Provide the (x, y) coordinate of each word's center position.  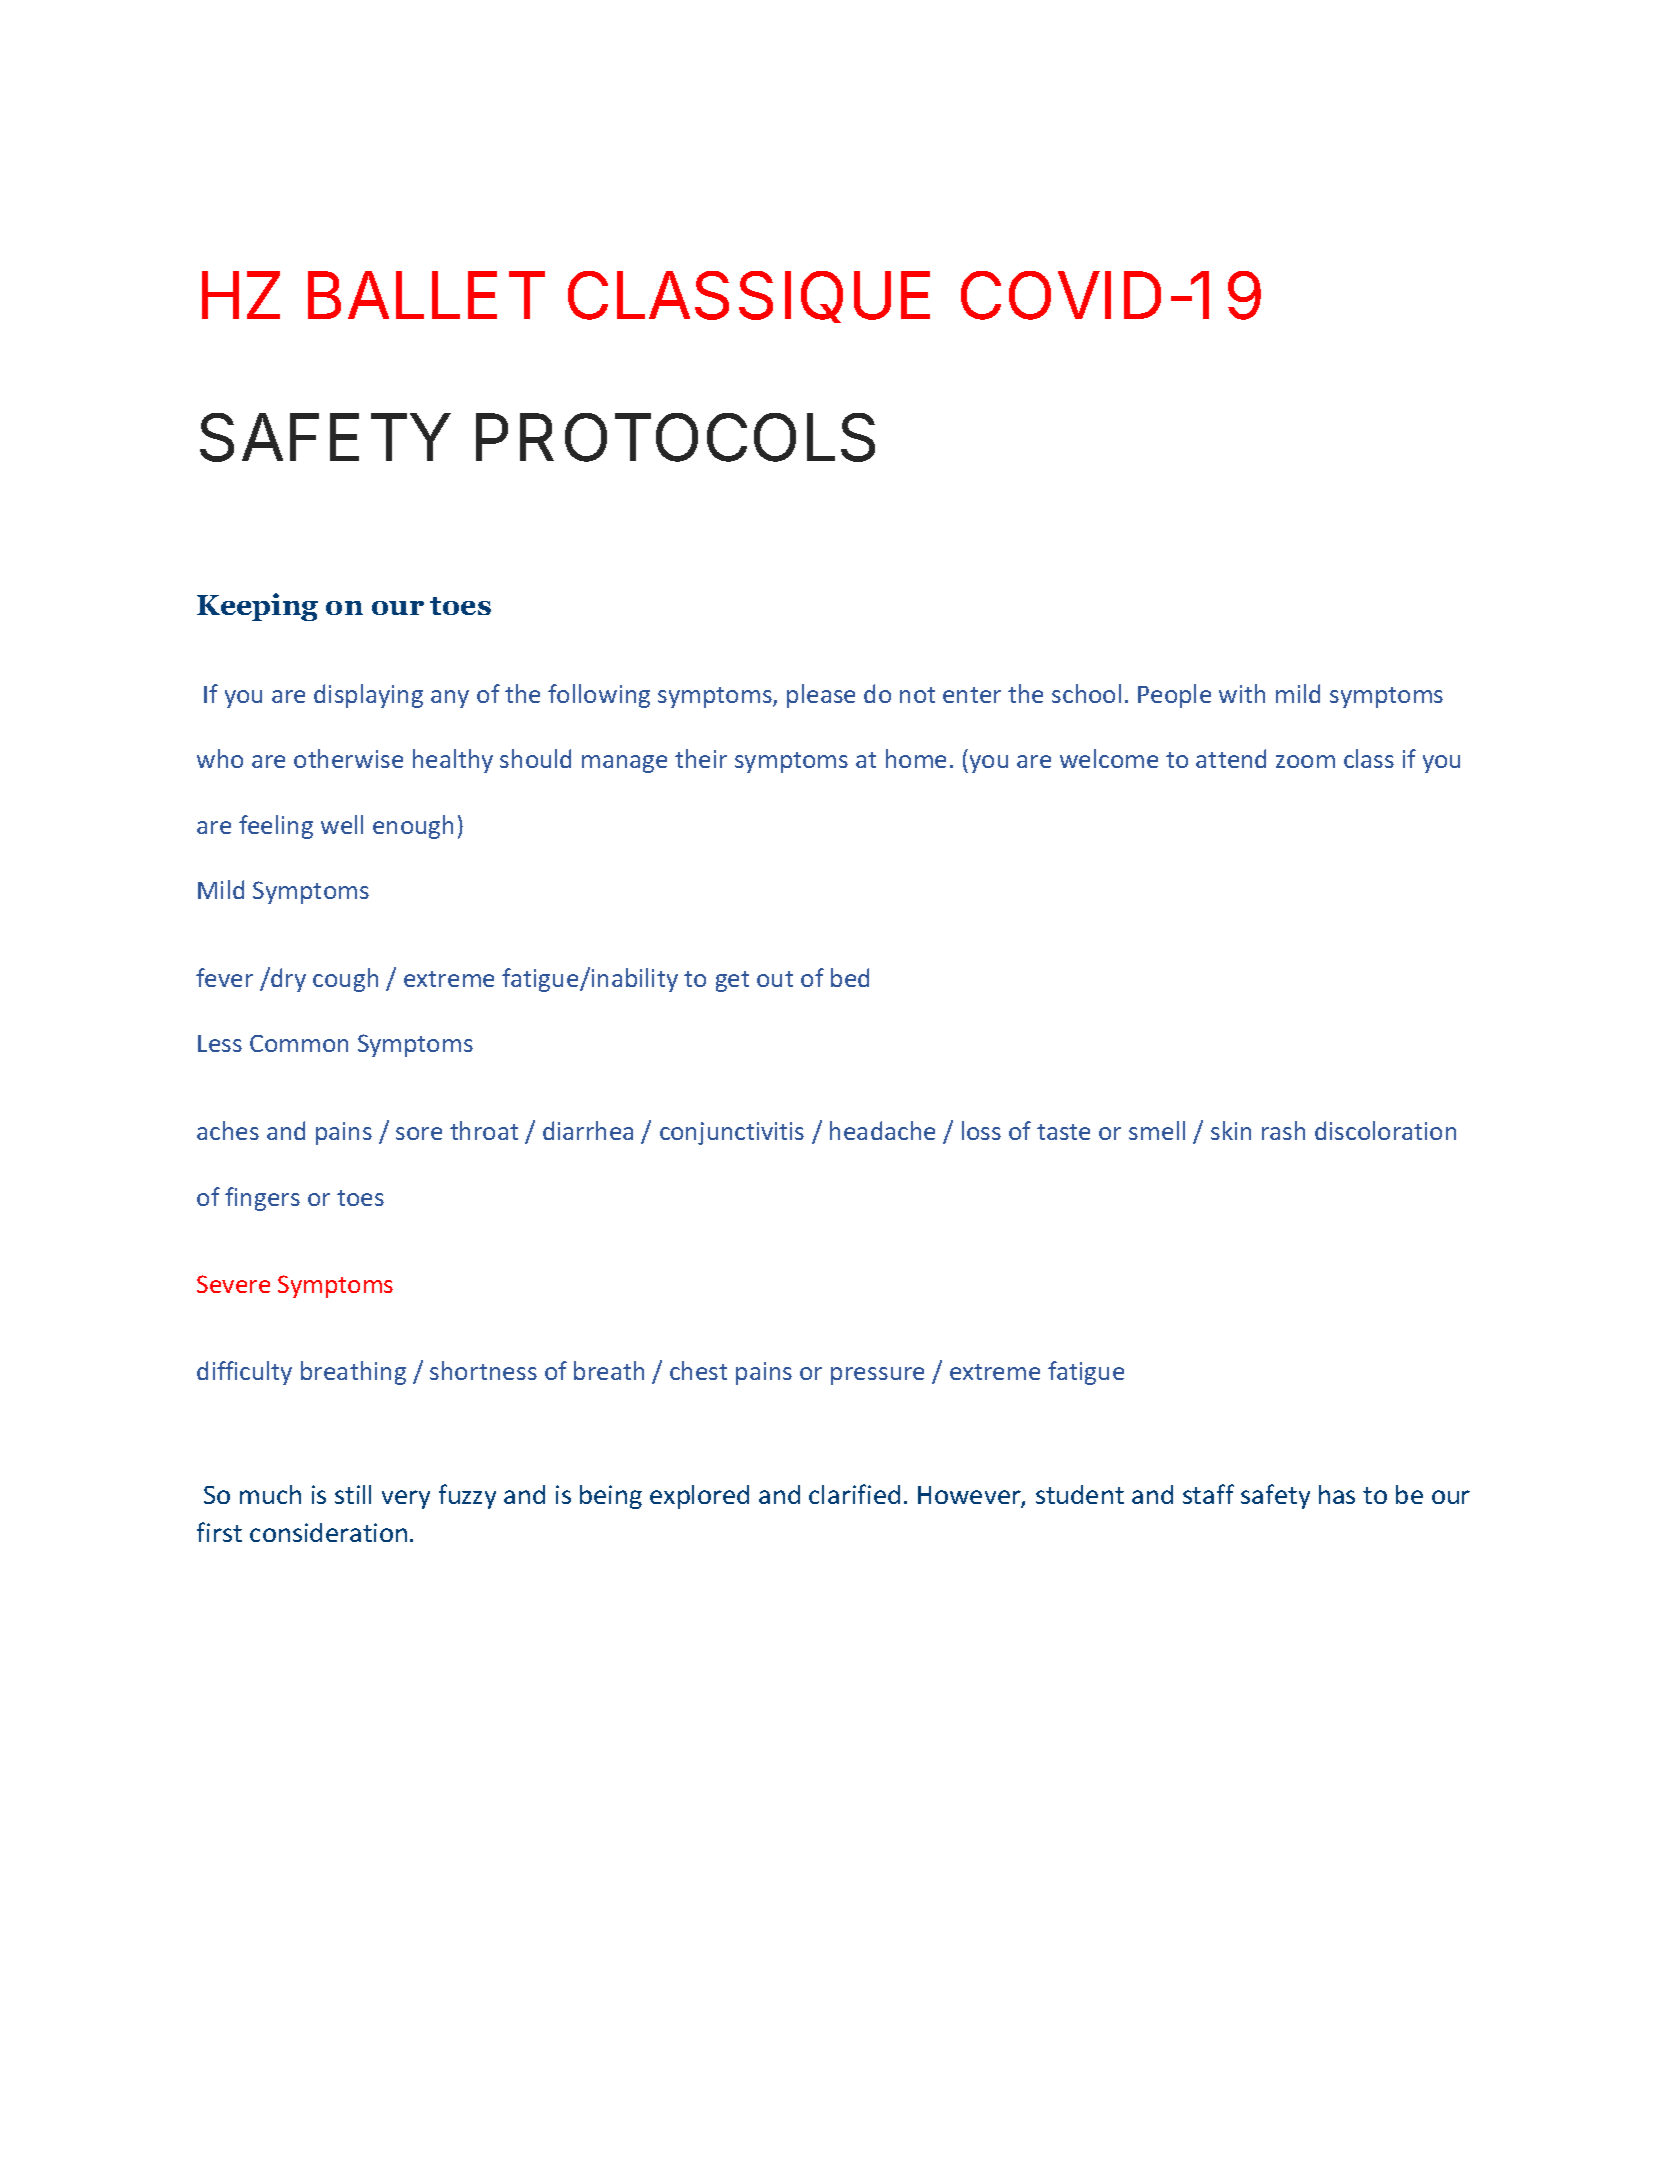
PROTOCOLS (675, 437)
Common (299, 1043)
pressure (877, 1376)
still (353, 1494)
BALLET (426, 295)
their (701, 758)
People (1174, 696)
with (1242, 693)
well (342, 824)
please (821, 696)
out (775, 979)
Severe (233, 1284)
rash (1283, 1130)
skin (1231, 1130)
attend (1231, 758)
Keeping (257, 607)
